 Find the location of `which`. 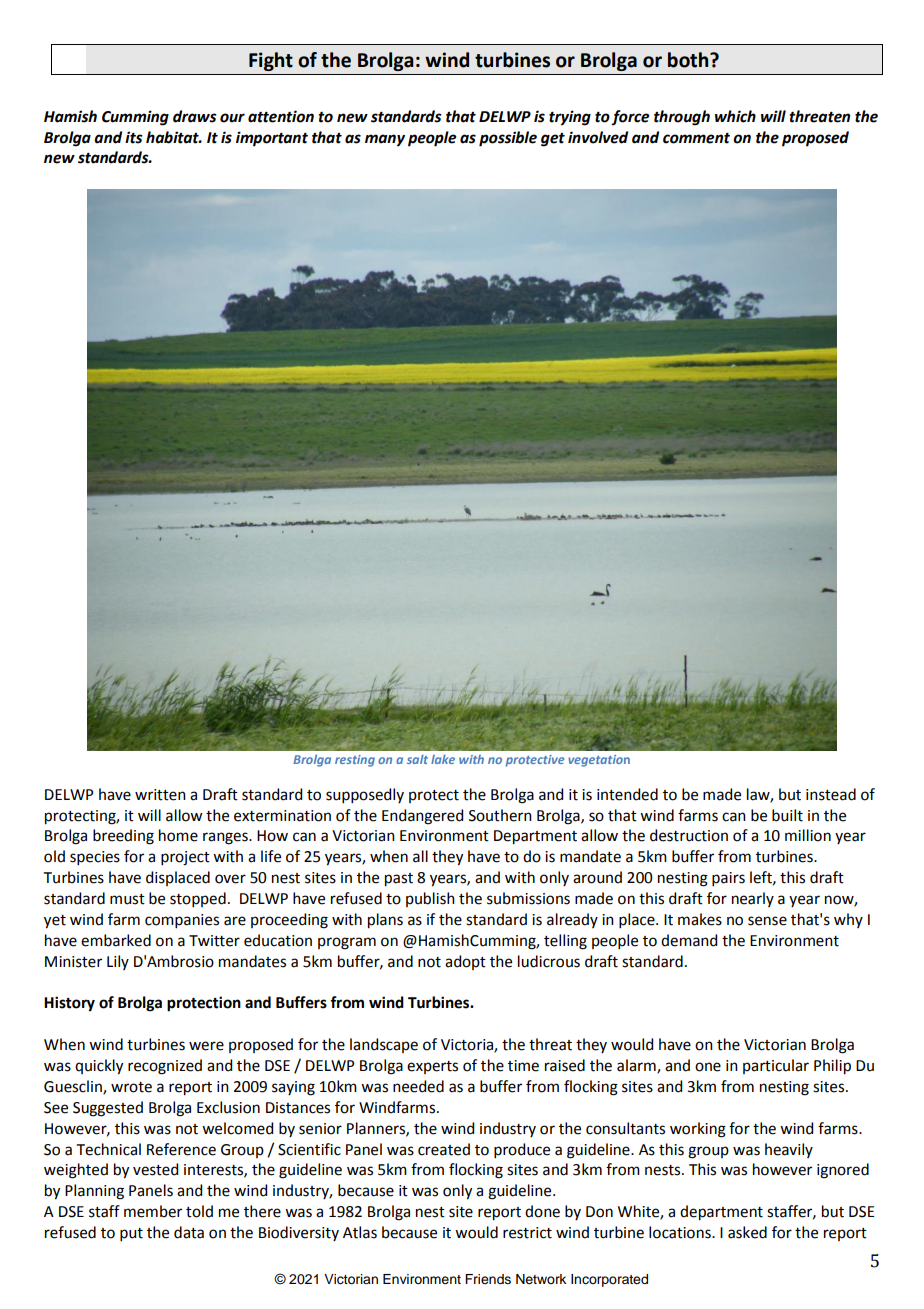

which is located at coordinates (735, 116).
